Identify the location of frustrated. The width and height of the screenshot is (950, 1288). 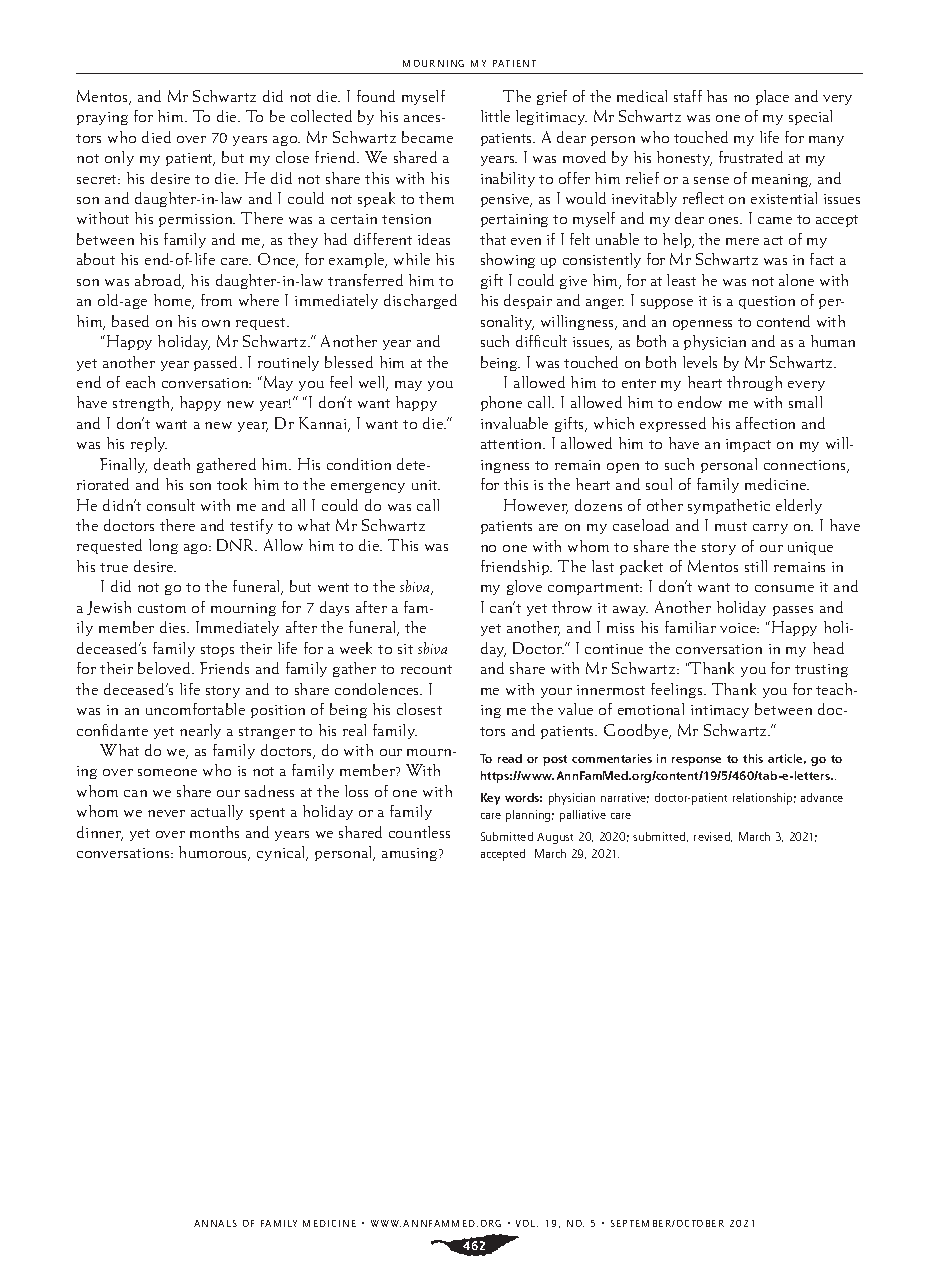
(751, 157).
